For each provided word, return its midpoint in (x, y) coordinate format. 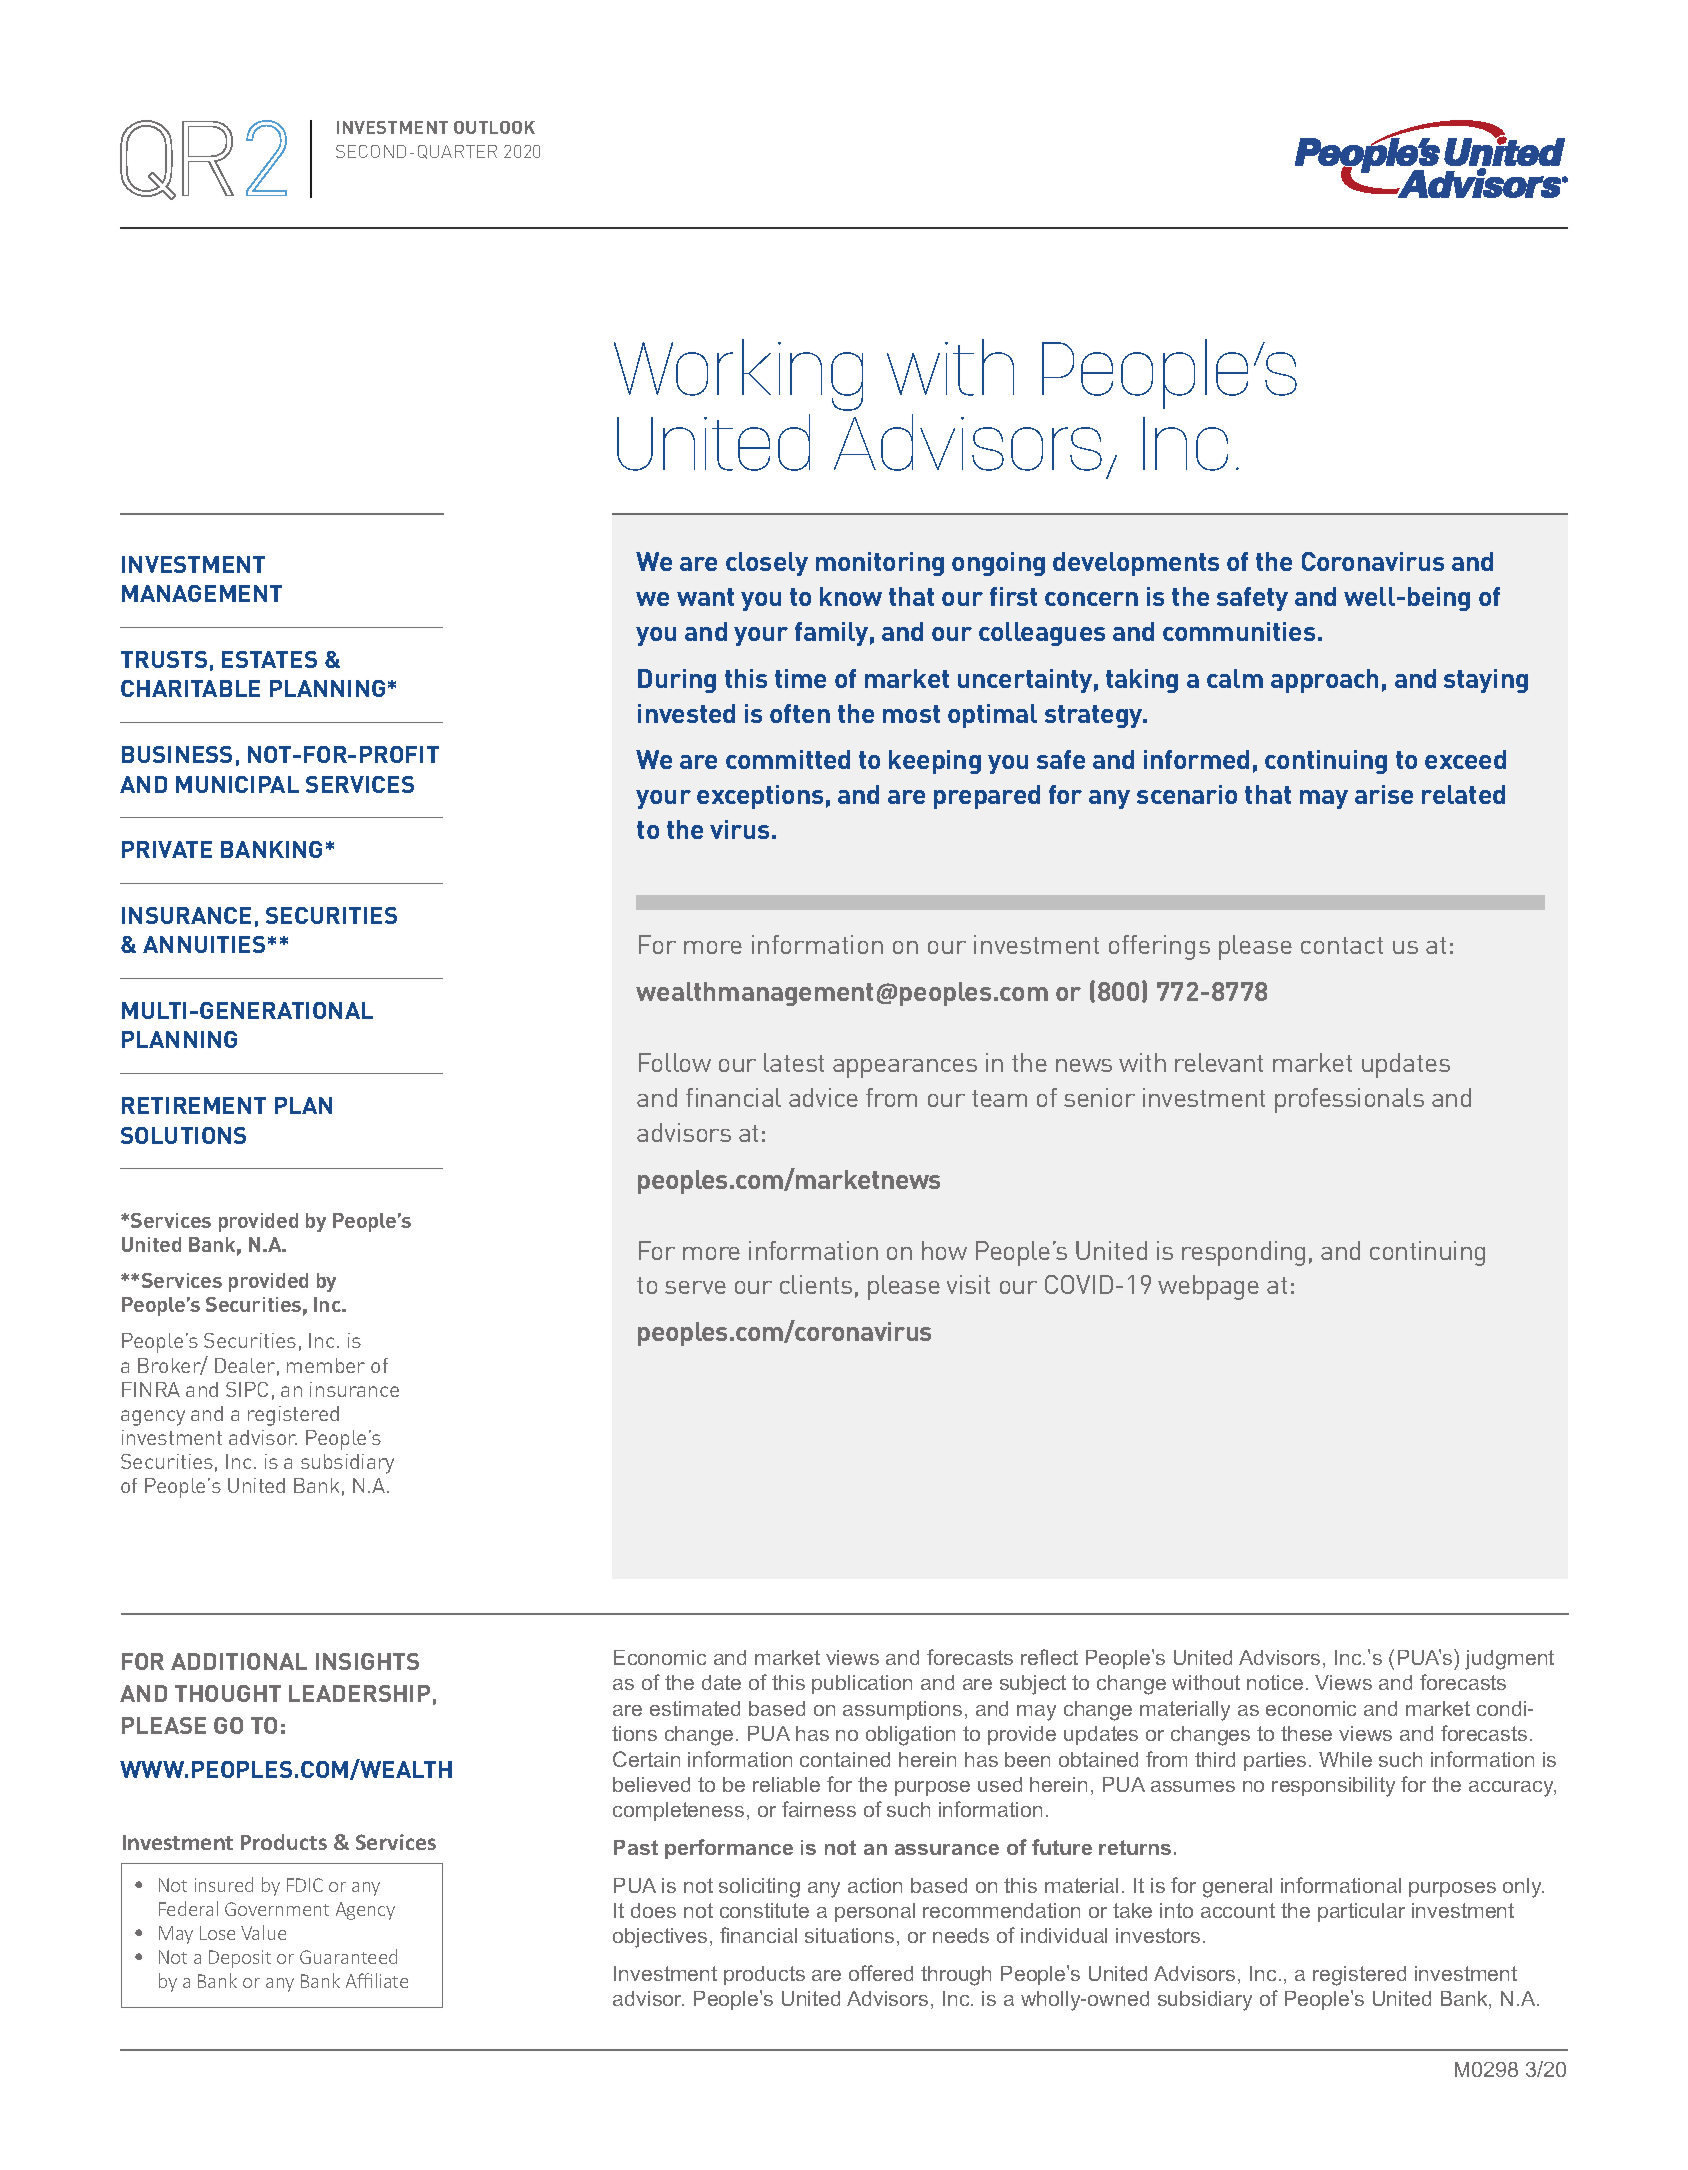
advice (823, 1097)
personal (875, 1912)
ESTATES (269, 659)
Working (738, 375)
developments (1136, 564)
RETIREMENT (194, 1105)
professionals (1349, 1100)
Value (263, 1932)
